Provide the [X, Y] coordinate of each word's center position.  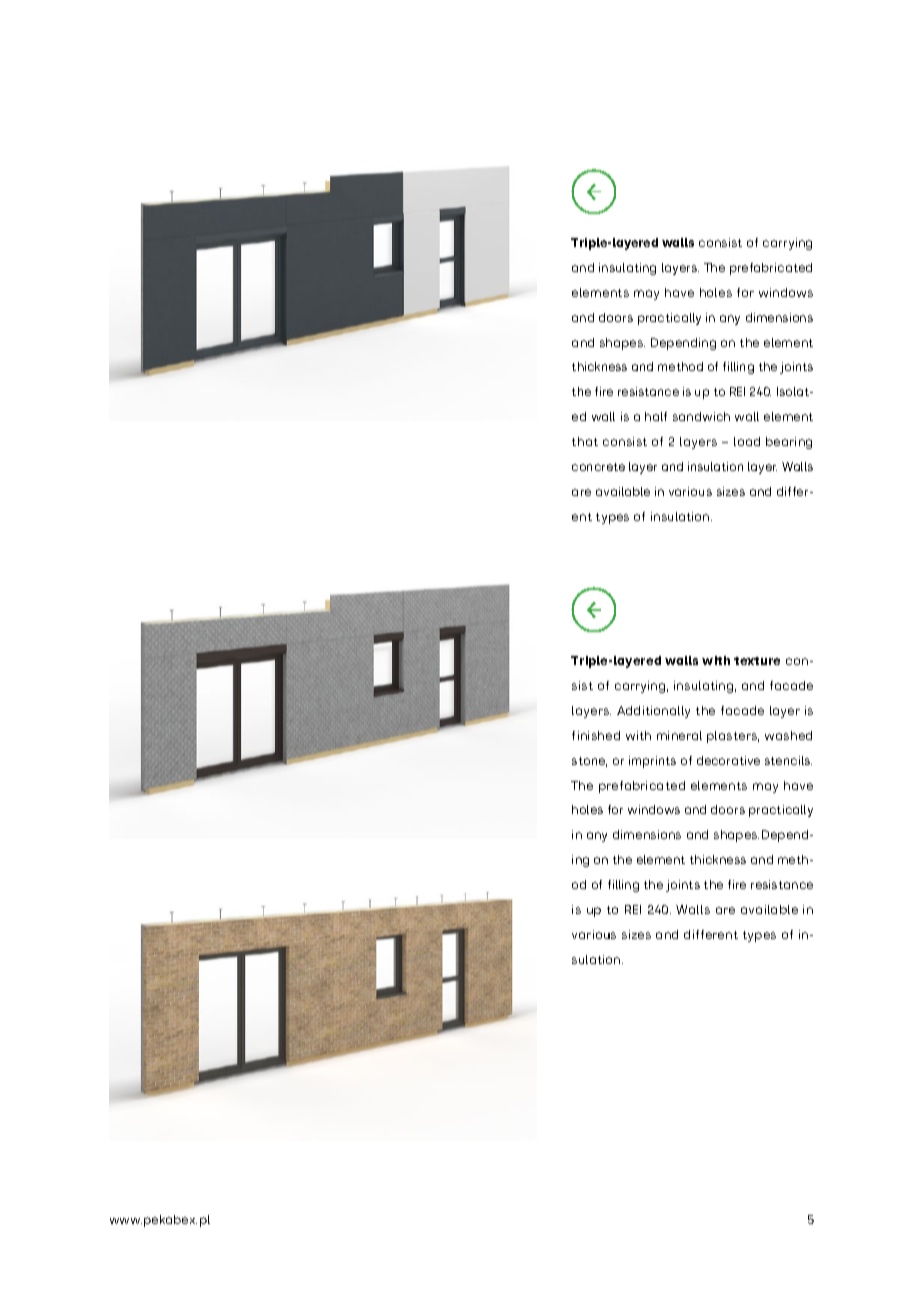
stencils [788, 760]
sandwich [701, 416]
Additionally [653, 712]
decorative [728, 760]
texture [757, 661]
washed [788, 735]
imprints [652, 762]
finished [596, 735]
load [747, 441]
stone [589, 762]
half [656, 416]
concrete [598, 467]
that [585, 441]
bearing [789, 443]
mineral [679, 735]
